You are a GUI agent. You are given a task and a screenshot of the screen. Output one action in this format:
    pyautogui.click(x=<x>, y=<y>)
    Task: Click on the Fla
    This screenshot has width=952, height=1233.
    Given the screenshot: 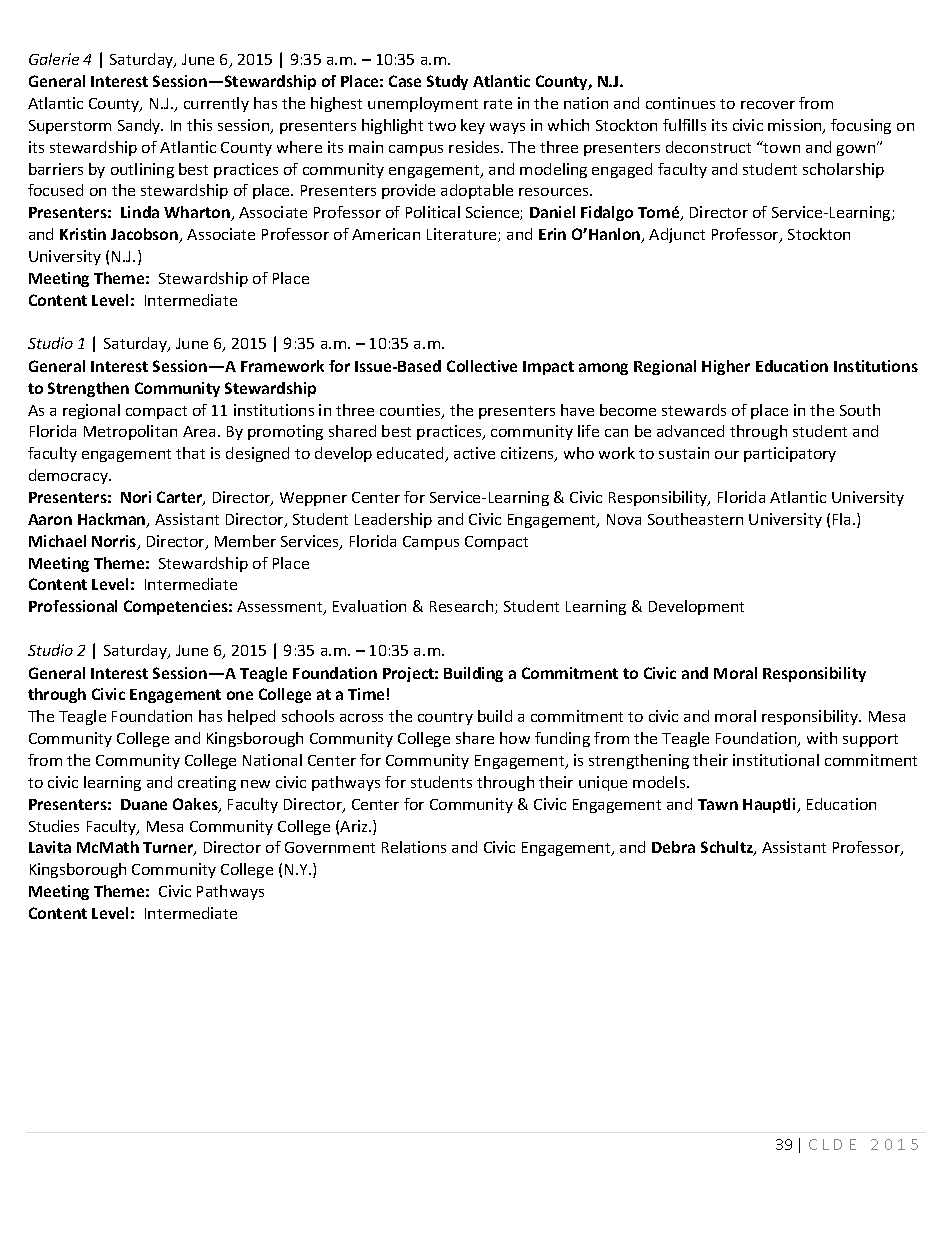 What is the action you would take?
    pyautogui.click(x=843, y=519)
